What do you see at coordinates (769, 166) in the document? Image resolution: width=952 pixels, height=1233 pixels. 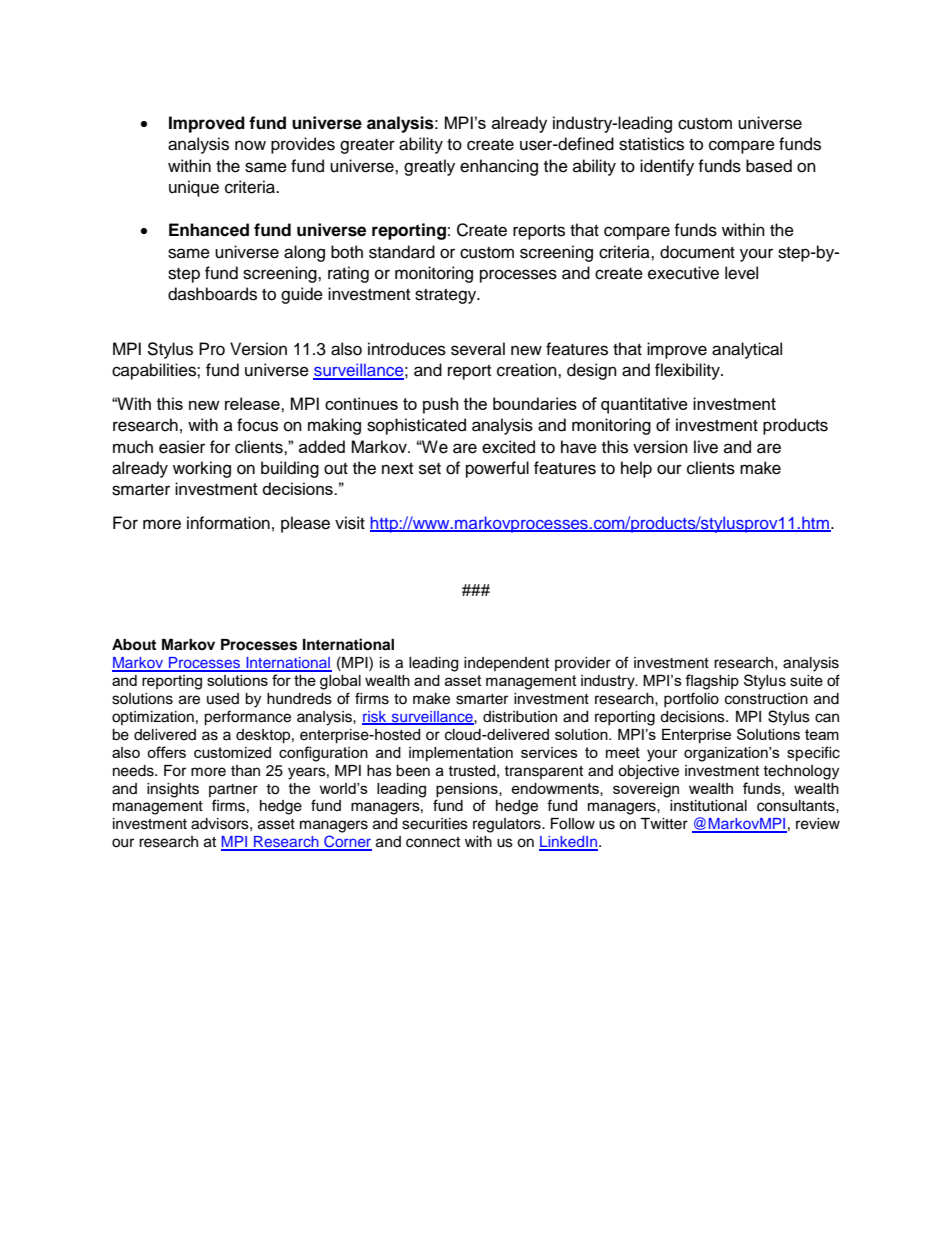 I see `based` at bounding box center [769, 166].
